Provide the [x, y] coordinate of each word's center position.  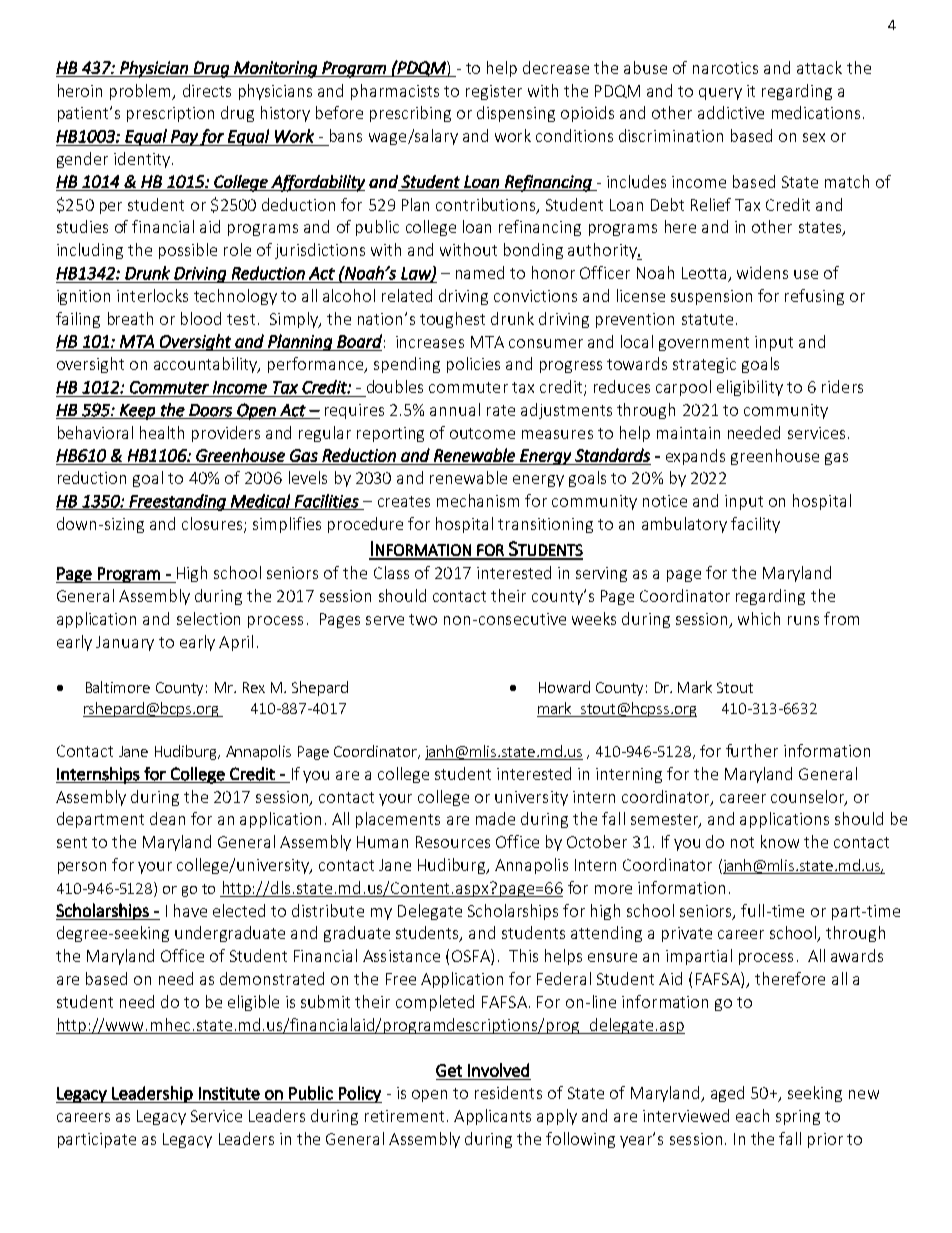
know [780, 841]
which [759, 618]
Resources [453, 842]
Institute [229, 1093]
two [423, 619]
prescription [170, 114]
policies [473, 365]
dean [167, 818]
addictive [731, 112]
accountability [207, 365]
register [494, 92]
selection [208, 618]
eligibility [750, 388]
